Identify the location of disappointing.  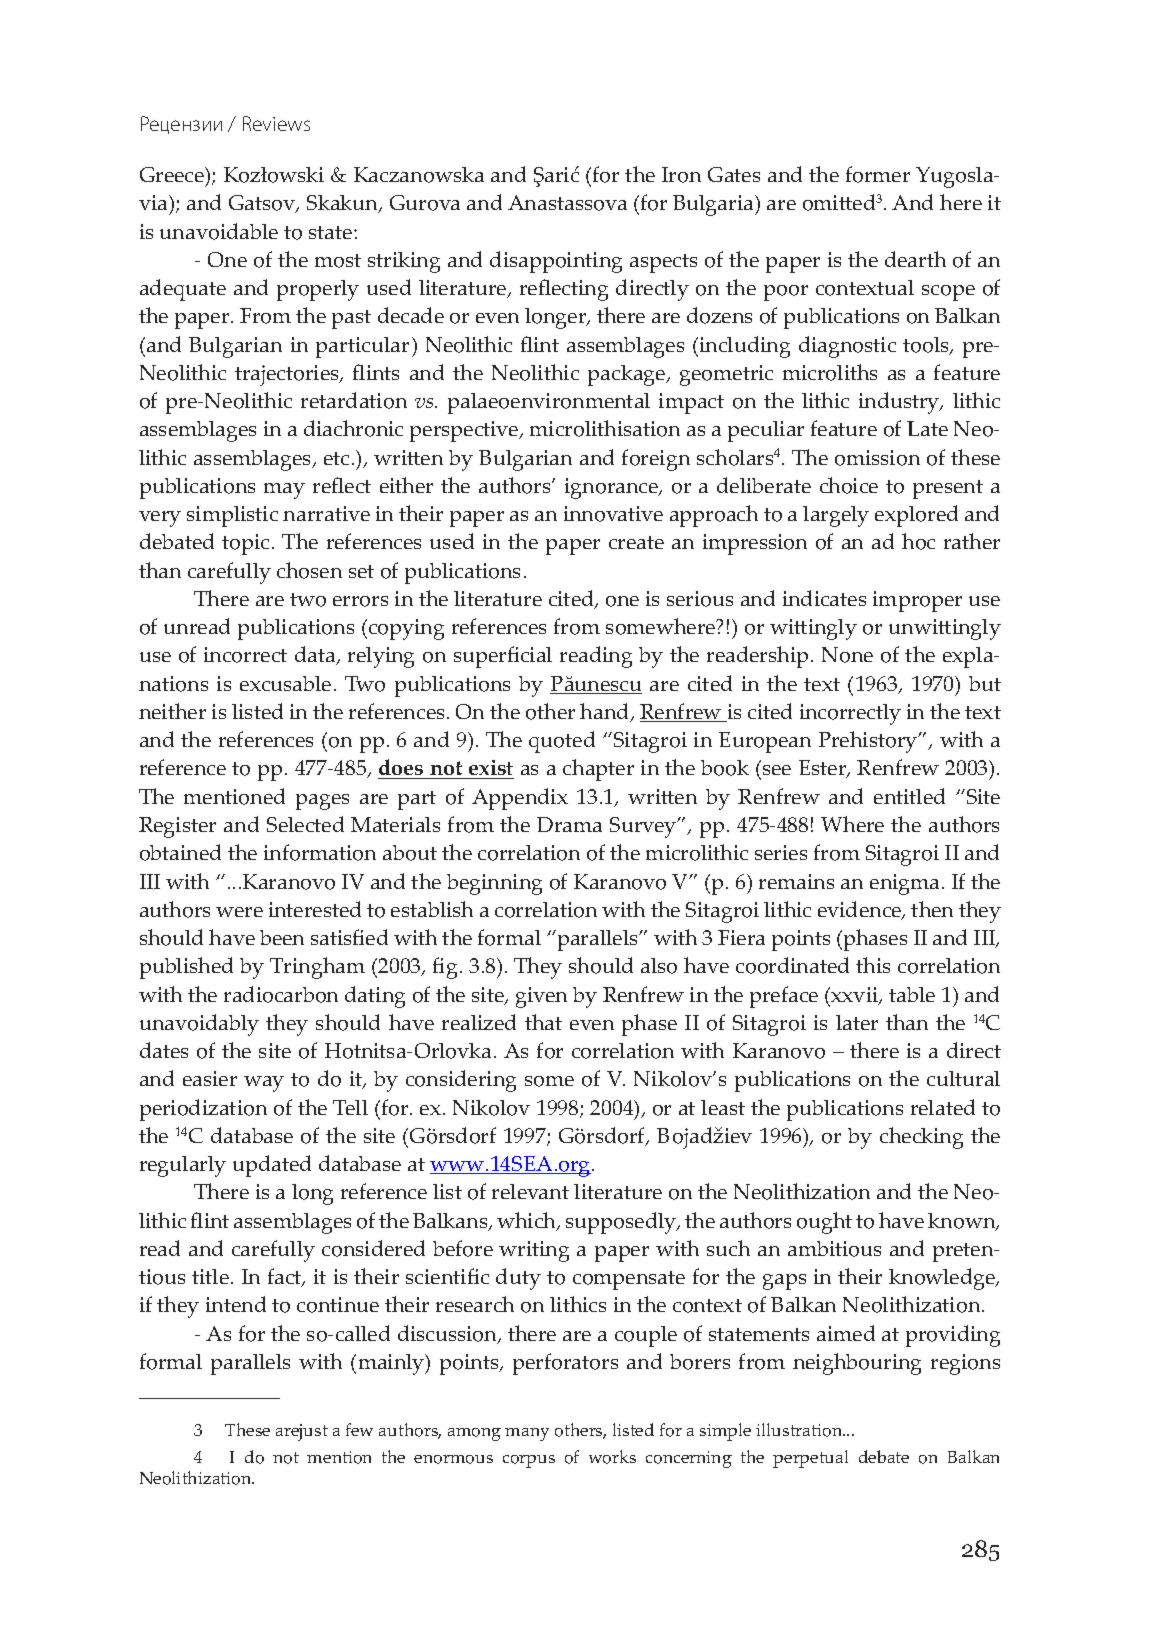
(556, 262).
